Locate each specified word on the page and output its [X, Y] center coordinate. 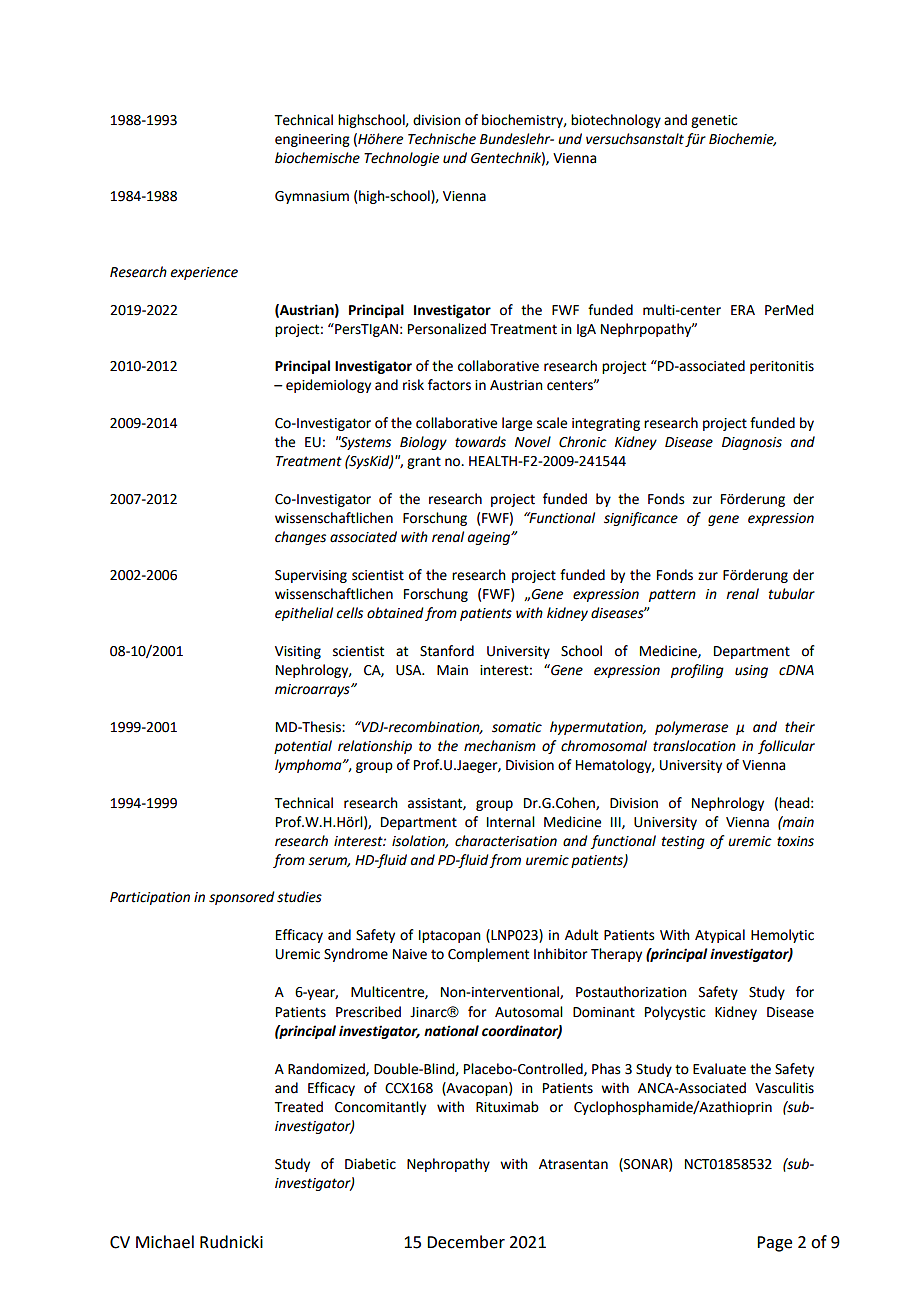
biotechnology [616, 121]
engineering [312, 140]
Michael [165, 1242]
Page [774, 1244]
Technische [442, 139]
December [466, 1242]
